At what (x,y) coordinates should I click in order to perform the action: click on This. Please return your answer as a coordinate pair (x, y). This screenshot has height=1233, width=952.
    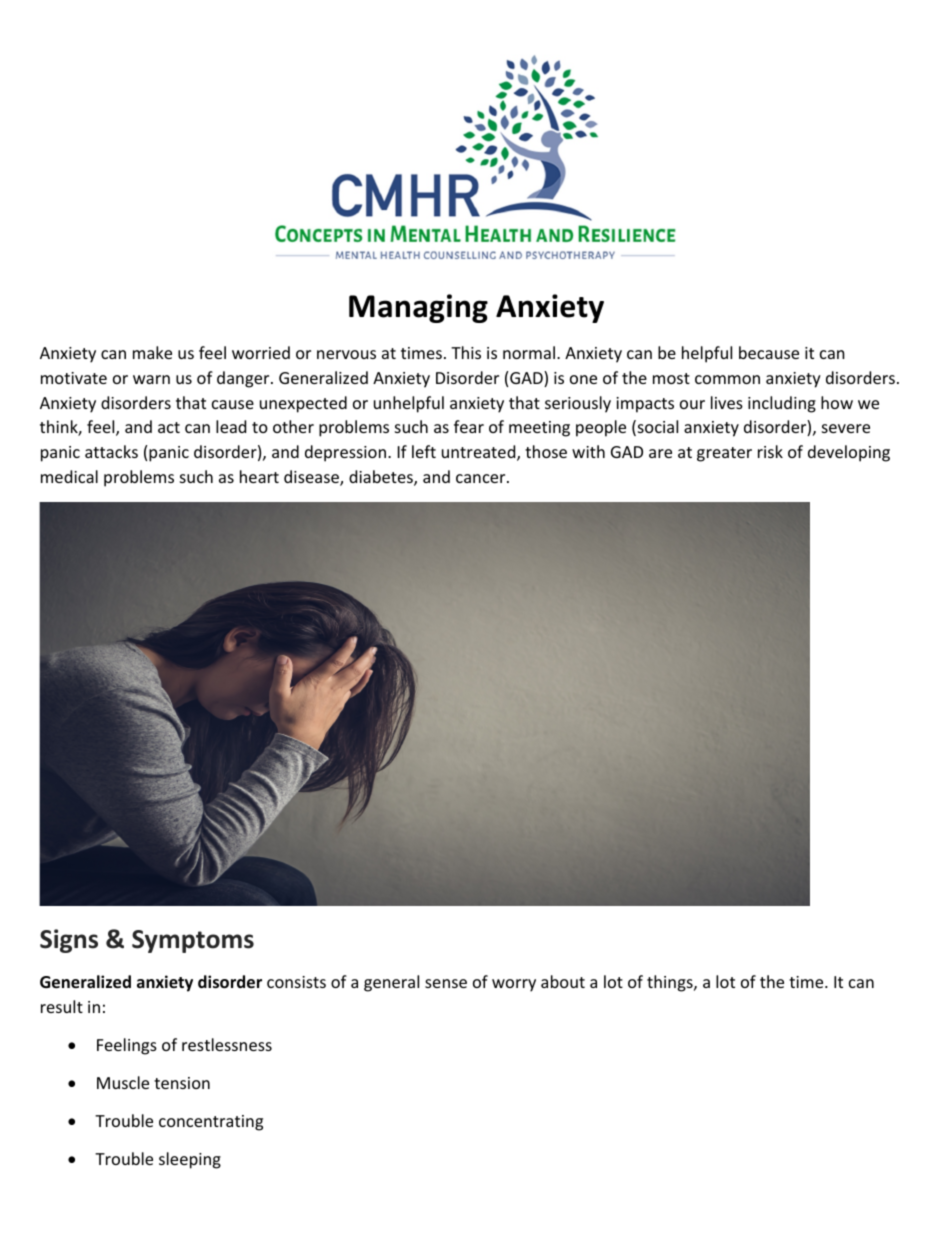
    Looking at the image, I should click on (466, 352).
